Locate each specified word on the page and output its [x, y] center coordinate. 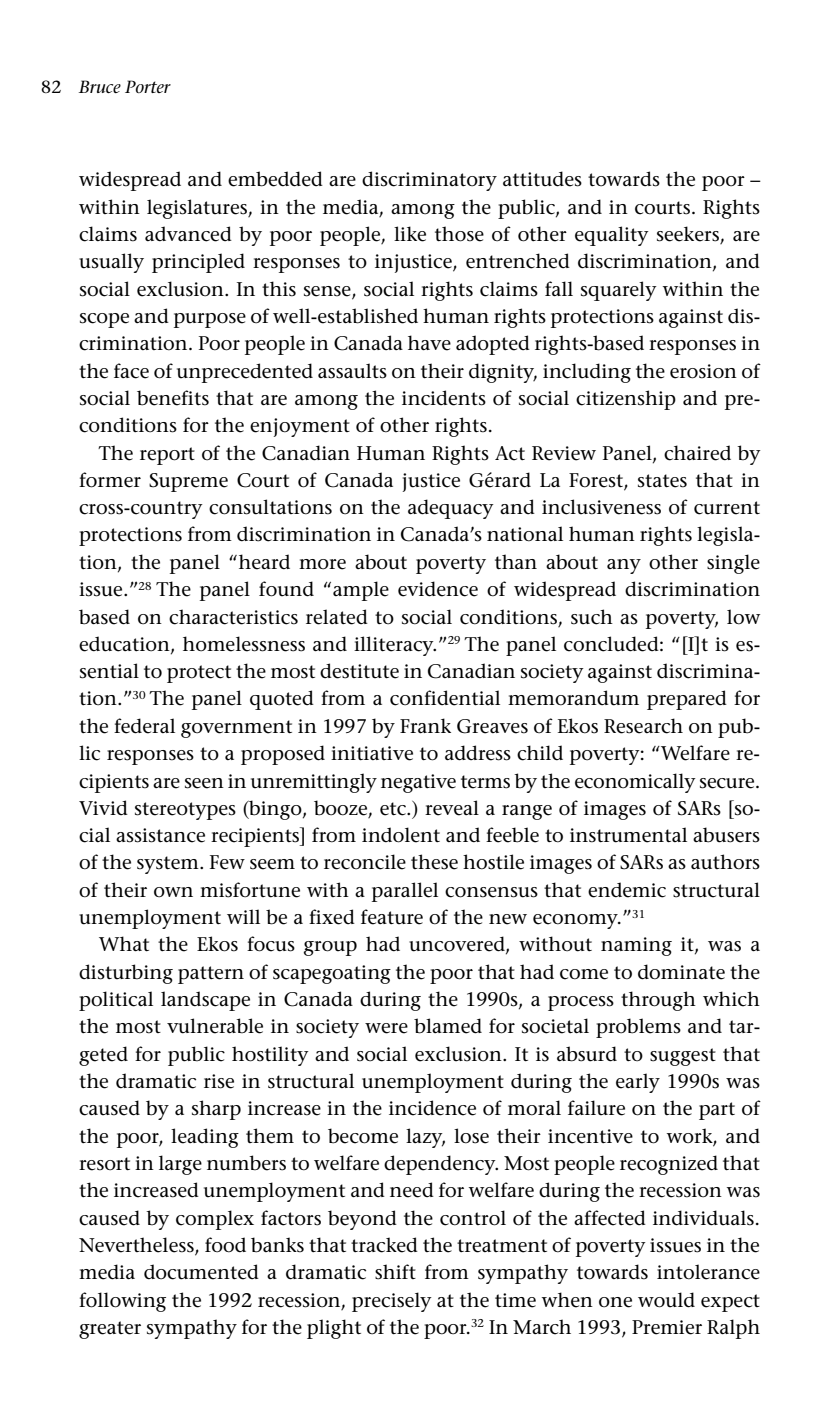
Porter [148, 86]
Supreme [188, 482]
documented [201, 1272]
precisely [392, 1302]
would [666, 1300]
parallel [405, 892]
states [662, 481]
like [410, 234]
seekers [689, 235]
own [173, 892]
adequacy [451, 509]
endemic [627, 890]
